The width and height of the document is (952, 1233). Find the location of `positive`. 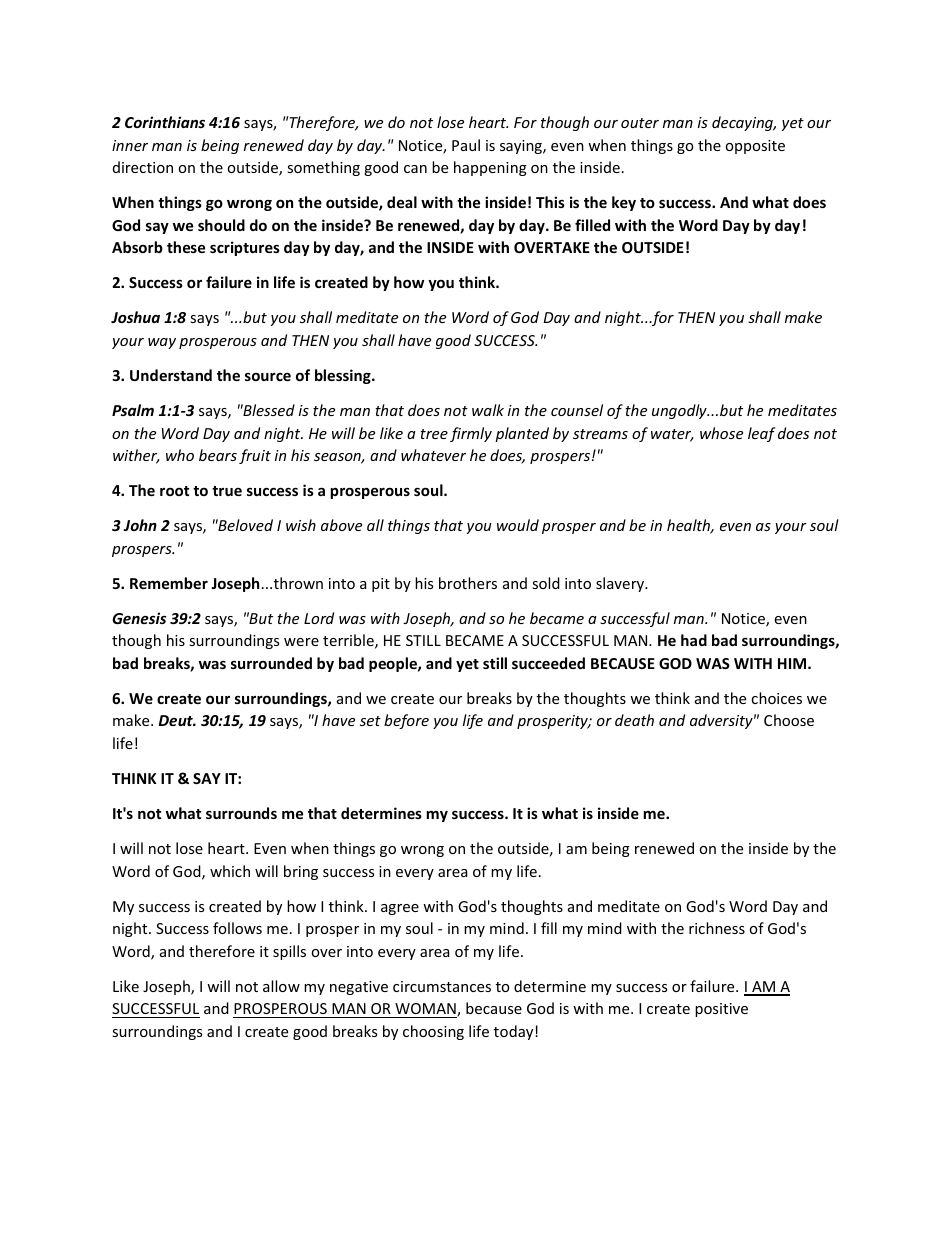

positive is located at coordinates (721, 1010).
